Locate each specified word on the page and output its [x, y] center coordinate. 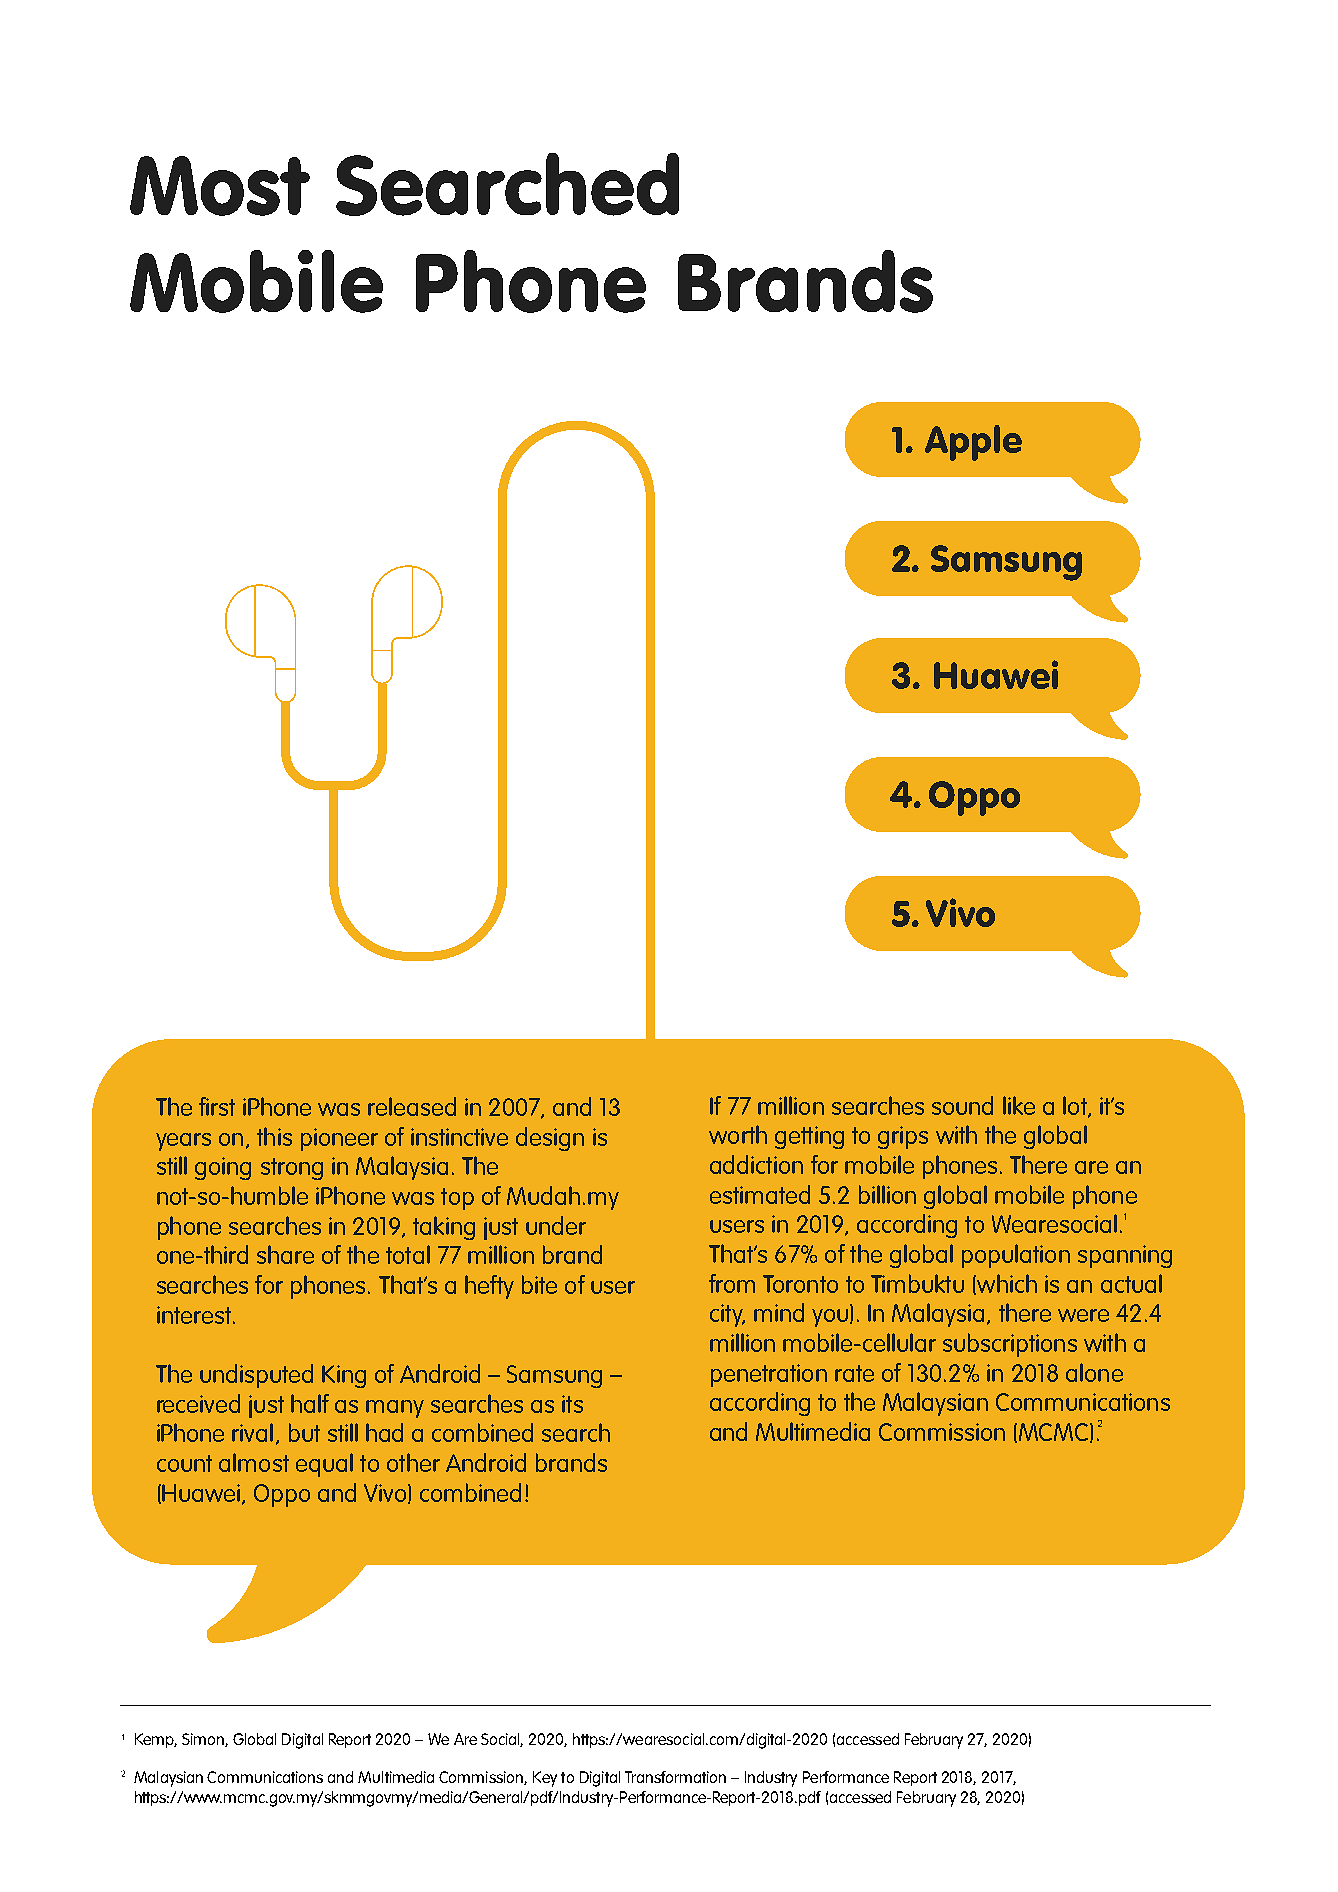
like [1019, 1105]
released [412, 1106]
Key [545, 1779]
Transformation [675, 1777]
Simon [204, 1740]
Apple [973, 443]
